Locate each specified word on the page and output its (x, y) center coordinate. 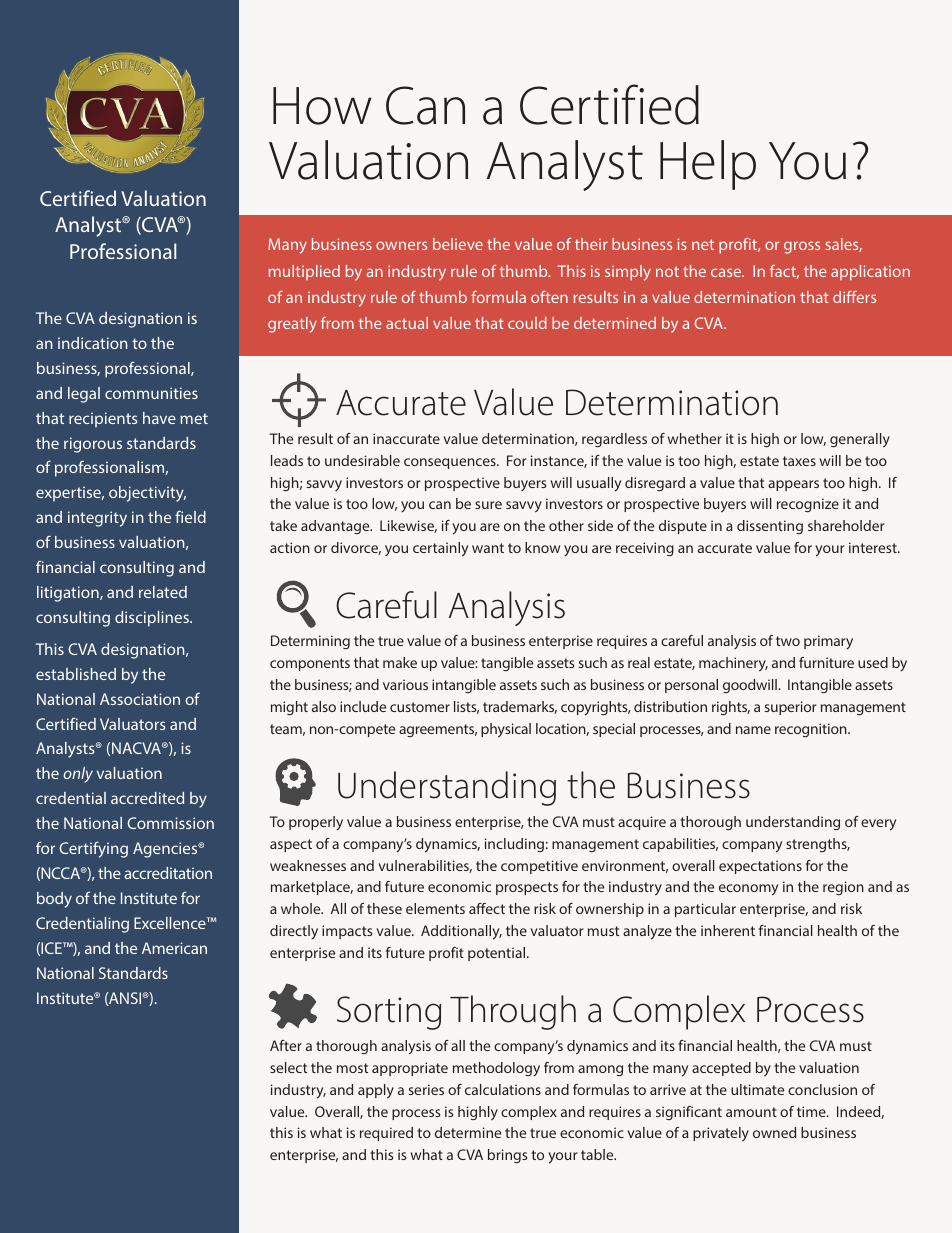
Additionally (461, 932)
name (753, 730)
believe (458, 244)
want (488, 548)
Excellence (171, 923)
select (288, 1067)
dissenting (770, 527)
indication (93, 343)
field (190, 516)
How (322, 106)
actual (407, 323)
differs (854, 297)
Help (708, 165)
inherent (728, 930)
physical (506, 730)
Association (140, 699)
